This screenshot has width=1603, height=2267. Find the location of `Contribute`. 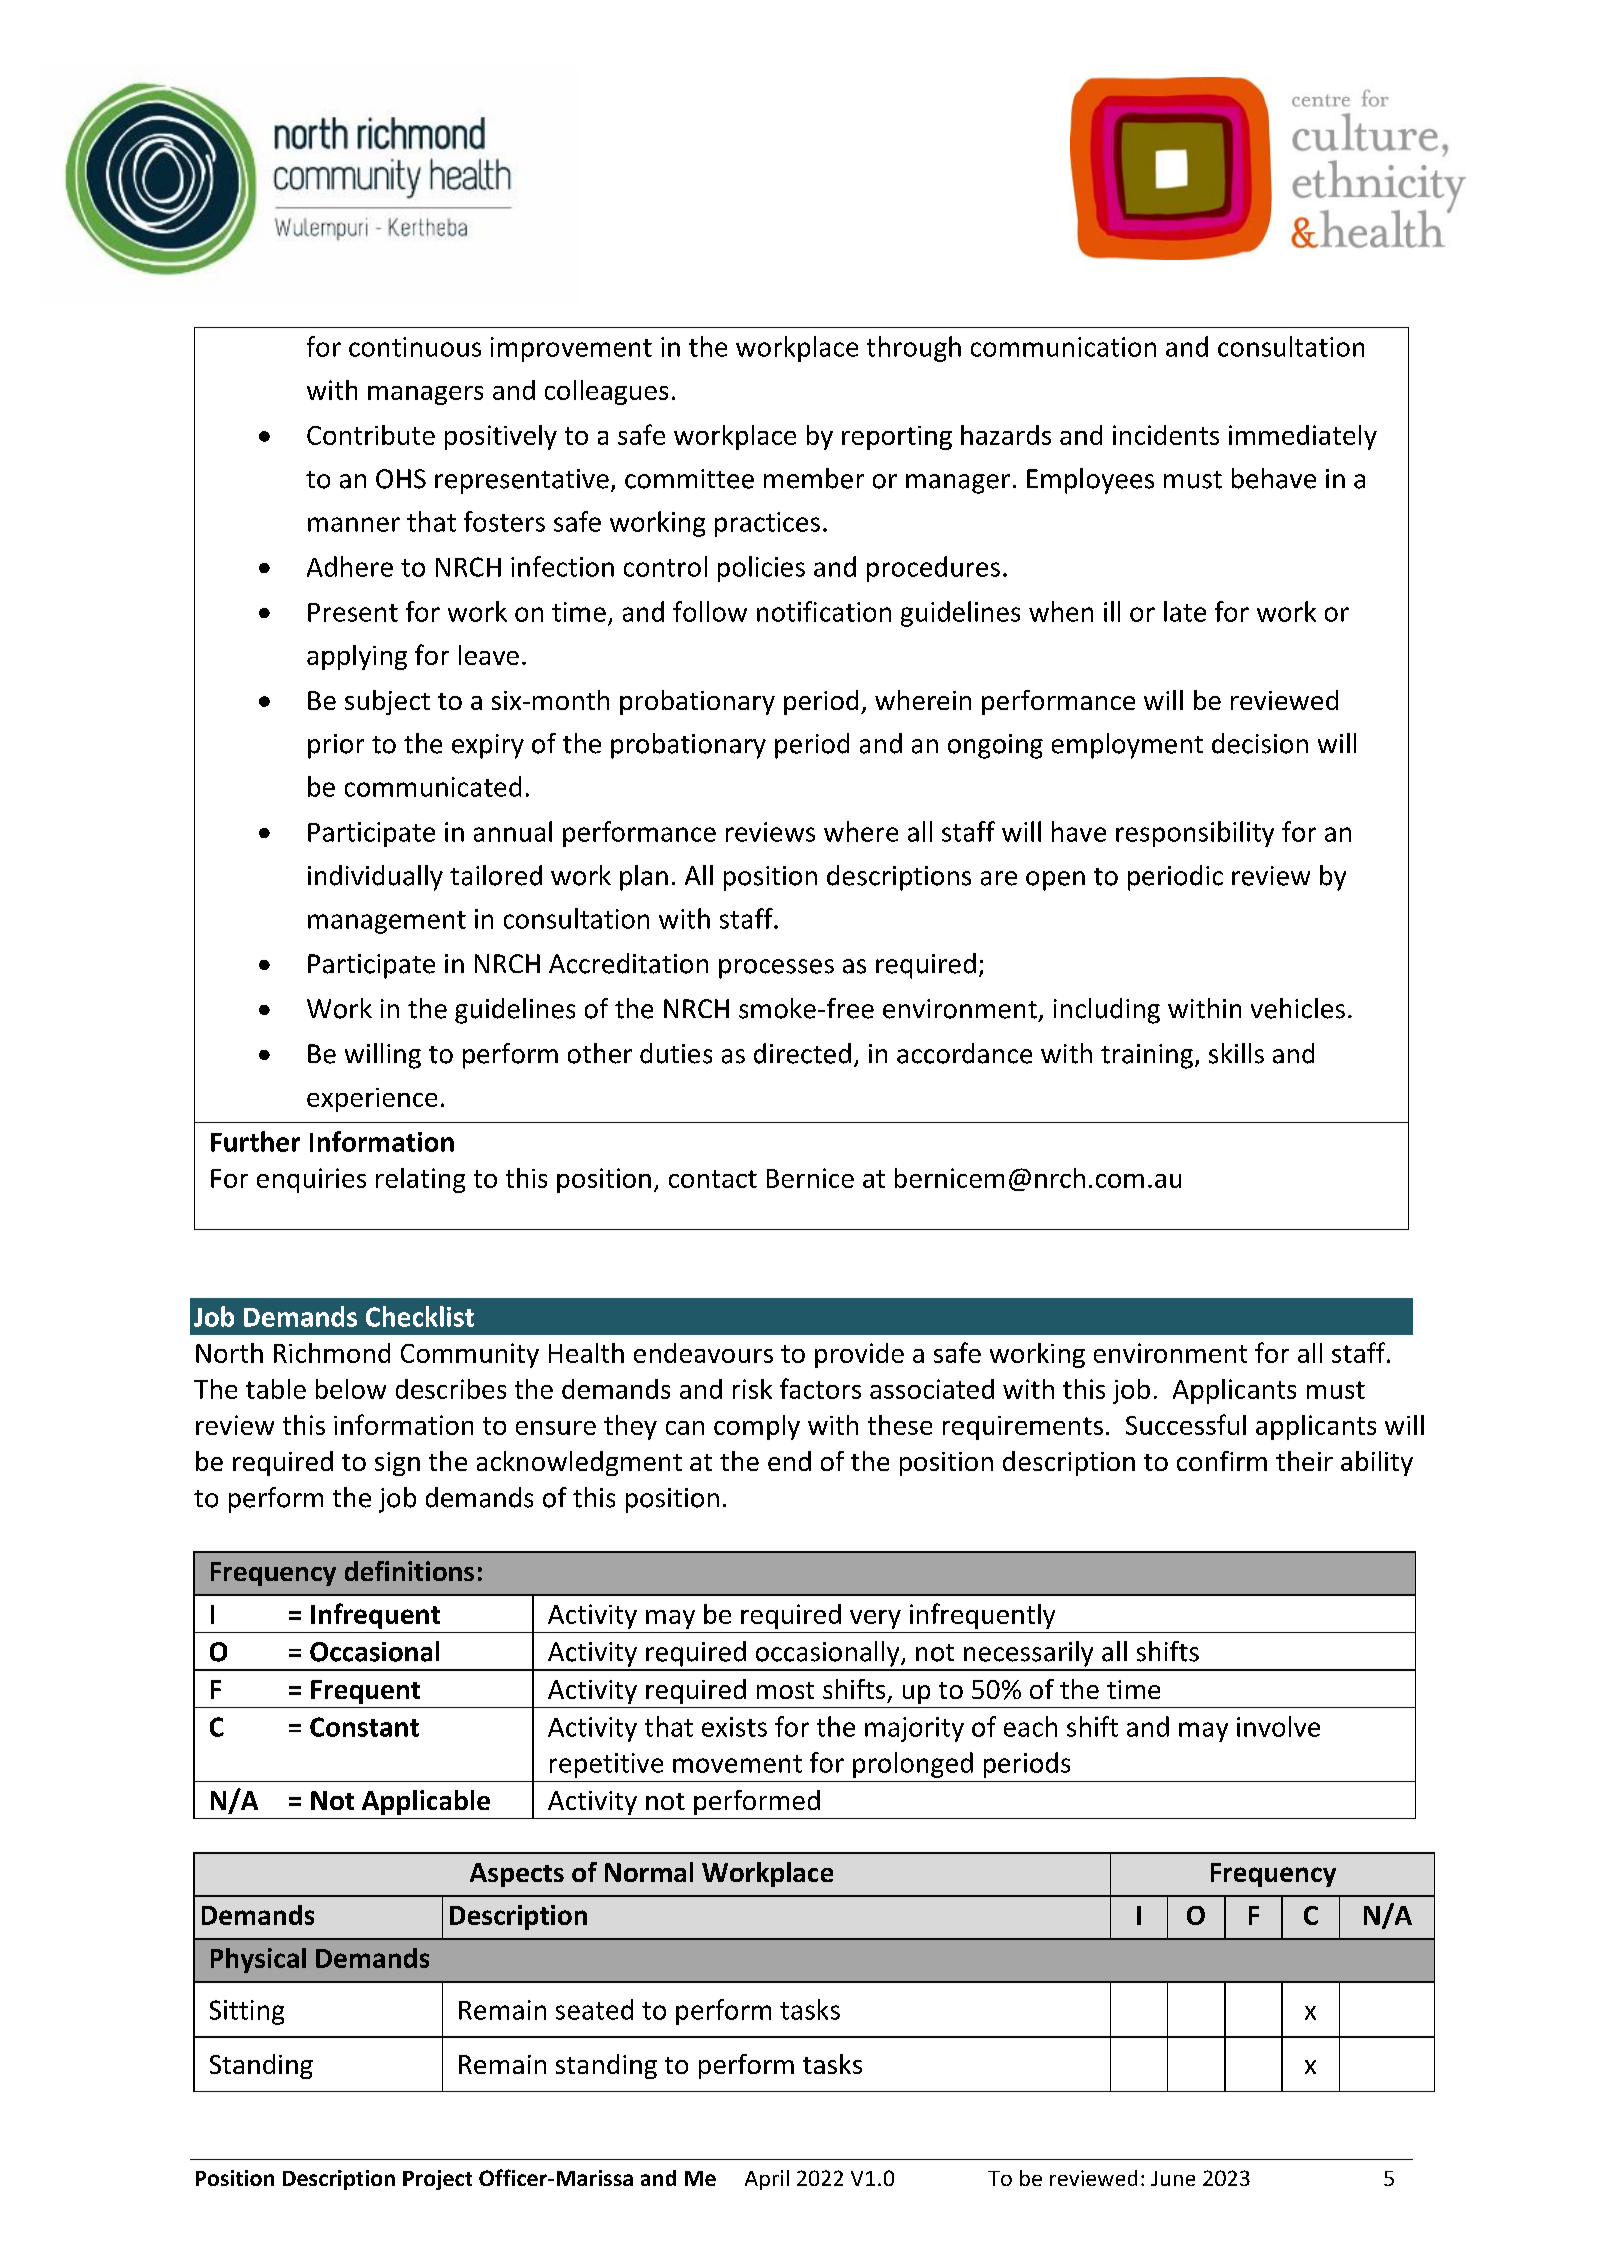

Contribute is located at coordinates (371, 435).
